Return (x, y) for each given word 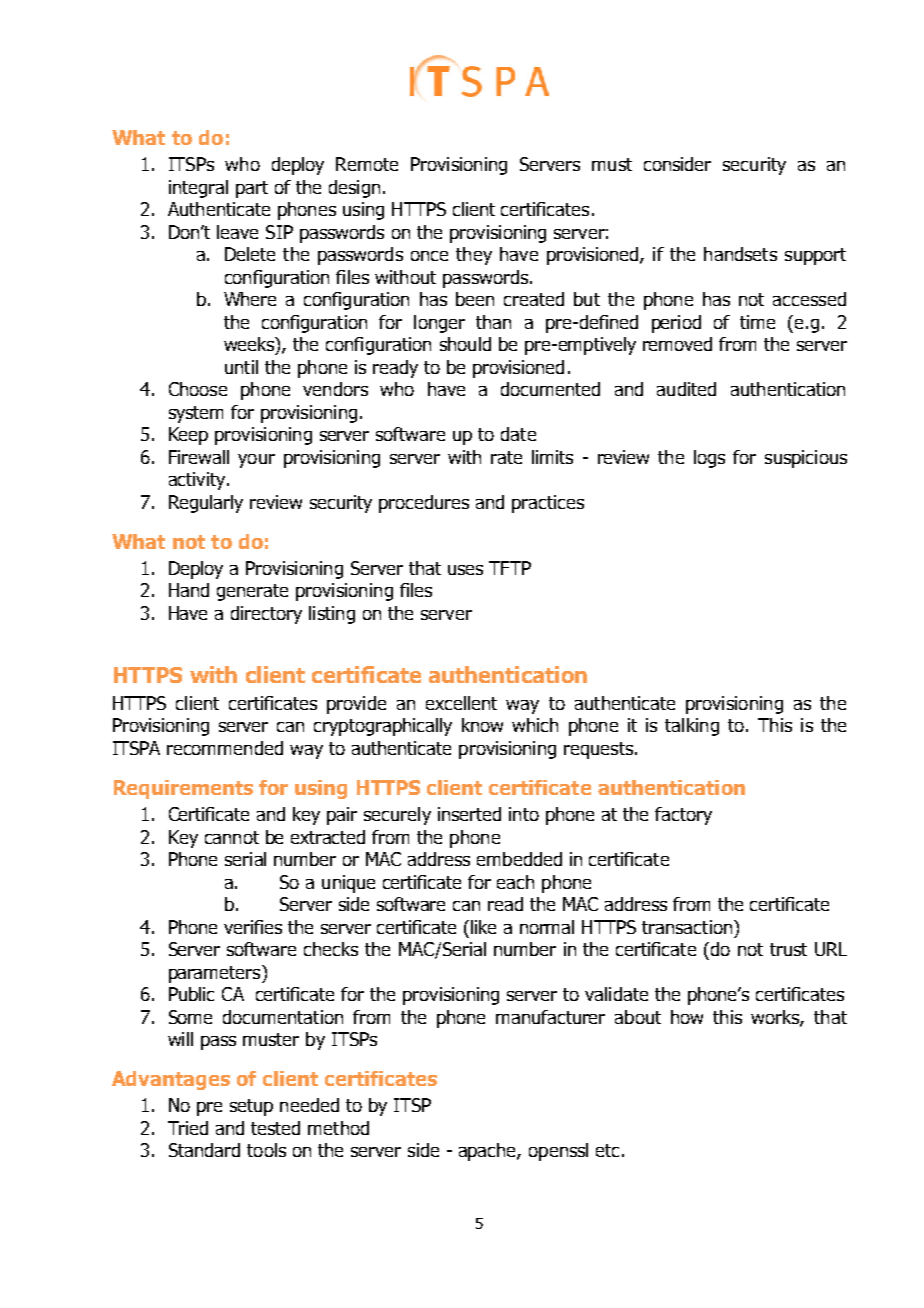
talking (692, 727)
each (515, 882)
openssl (558, 1152)
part (252, 189)
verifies (253, 927)
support (815, 256)
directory (266, 615)
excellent (461, 703)
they (474, 256)
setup (251, 1107)
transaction (688, 927)
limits (552, 457)
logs (709, 459)
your (256, 461)
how (687, 1017)
